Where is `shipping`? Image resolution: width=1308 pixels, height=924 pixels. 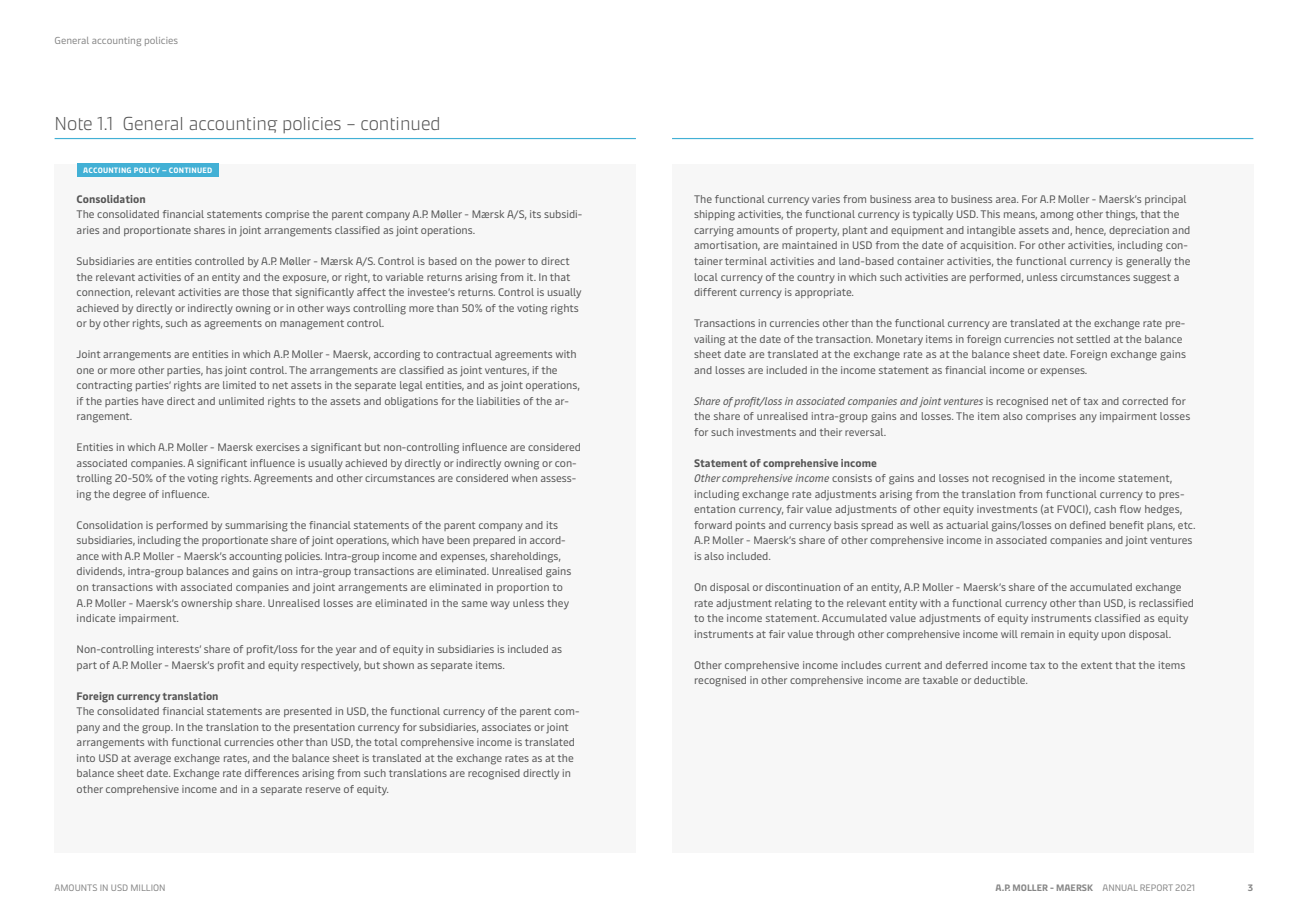 shipping is located at coordinates (714, 215).
